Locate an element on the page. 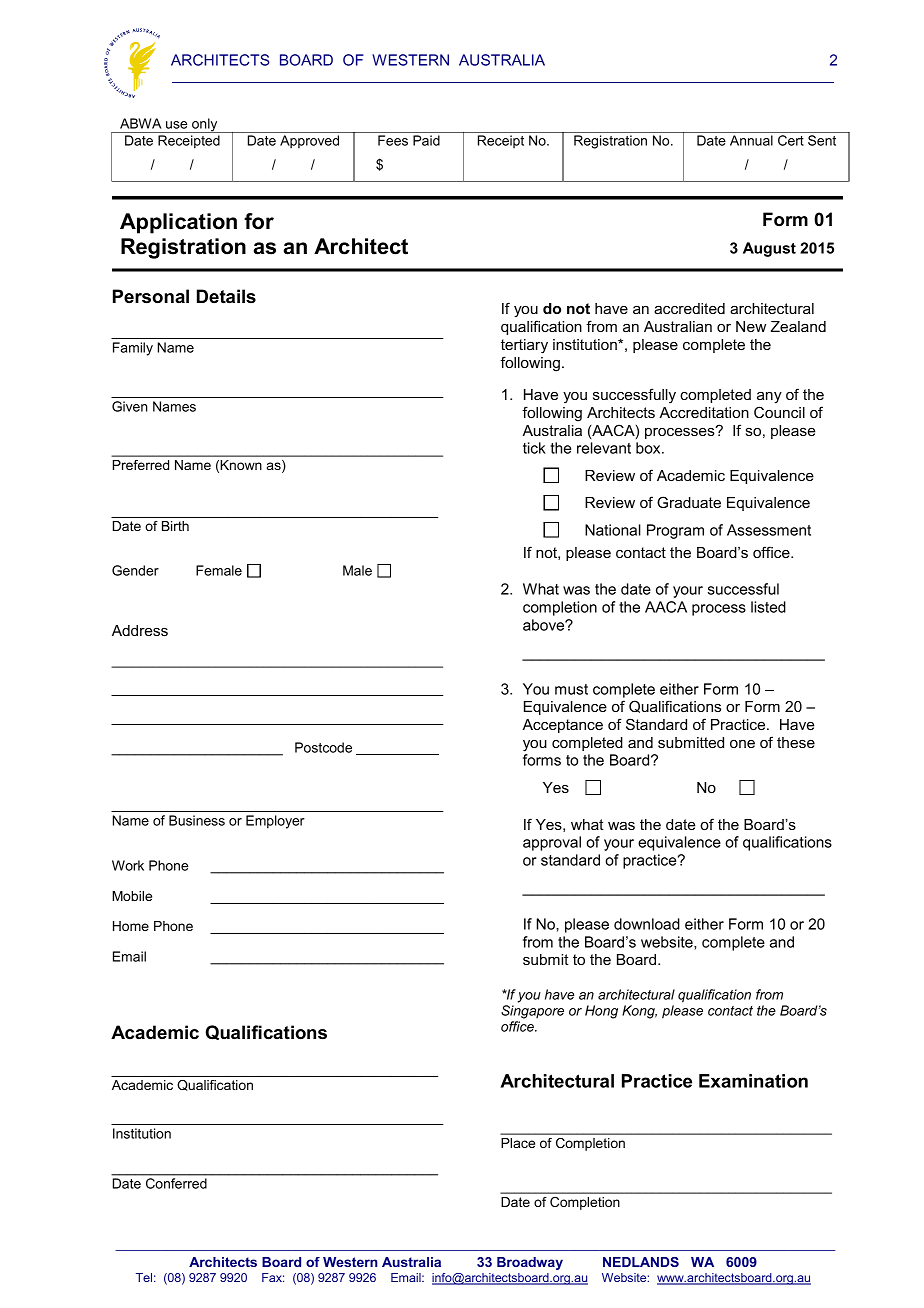  Examination is located at coordinates (753, 1081).
